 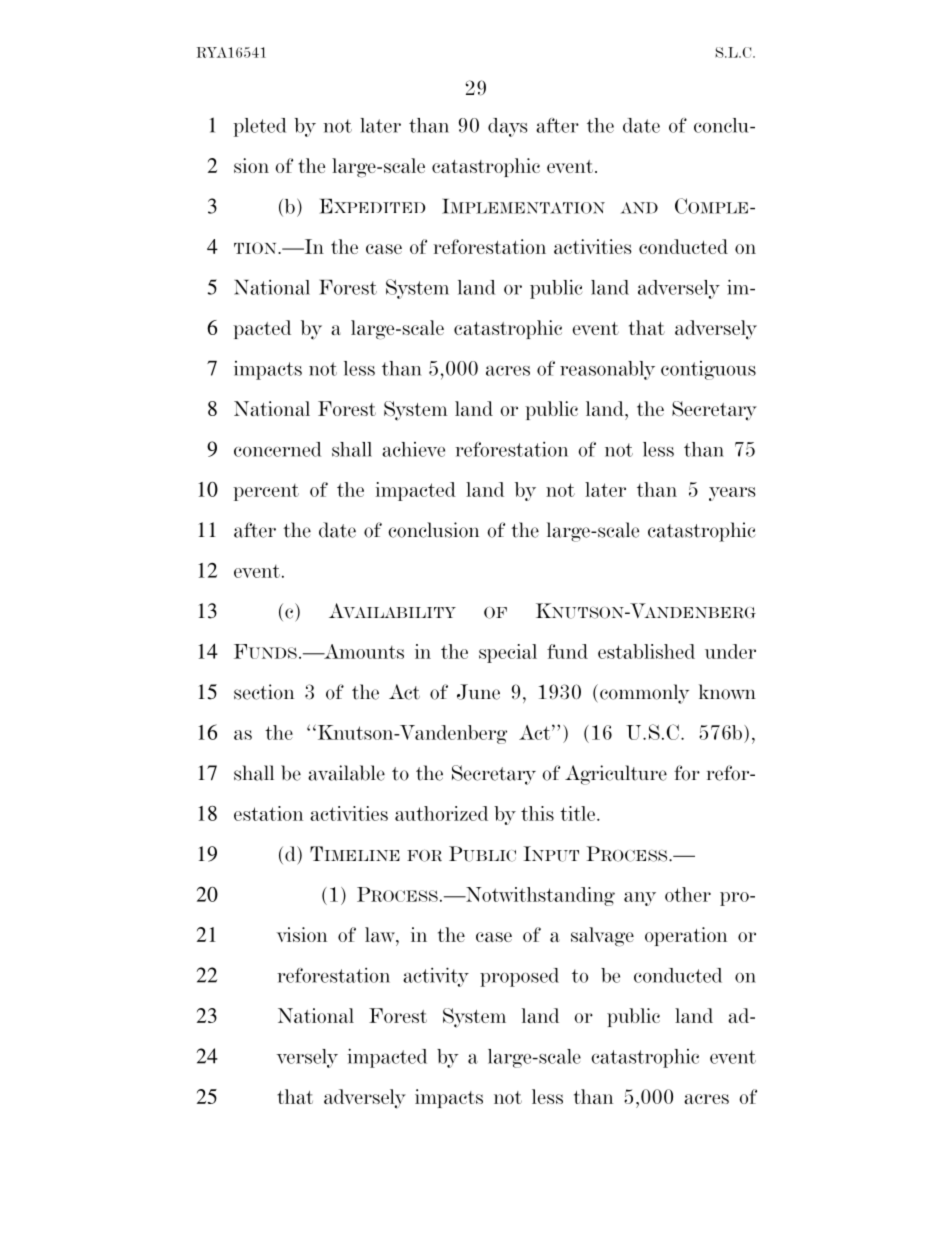 What do you see at coordinates (708, 370) in the screenshot?
I see `contiguous` at bounding box center [708, 370].
